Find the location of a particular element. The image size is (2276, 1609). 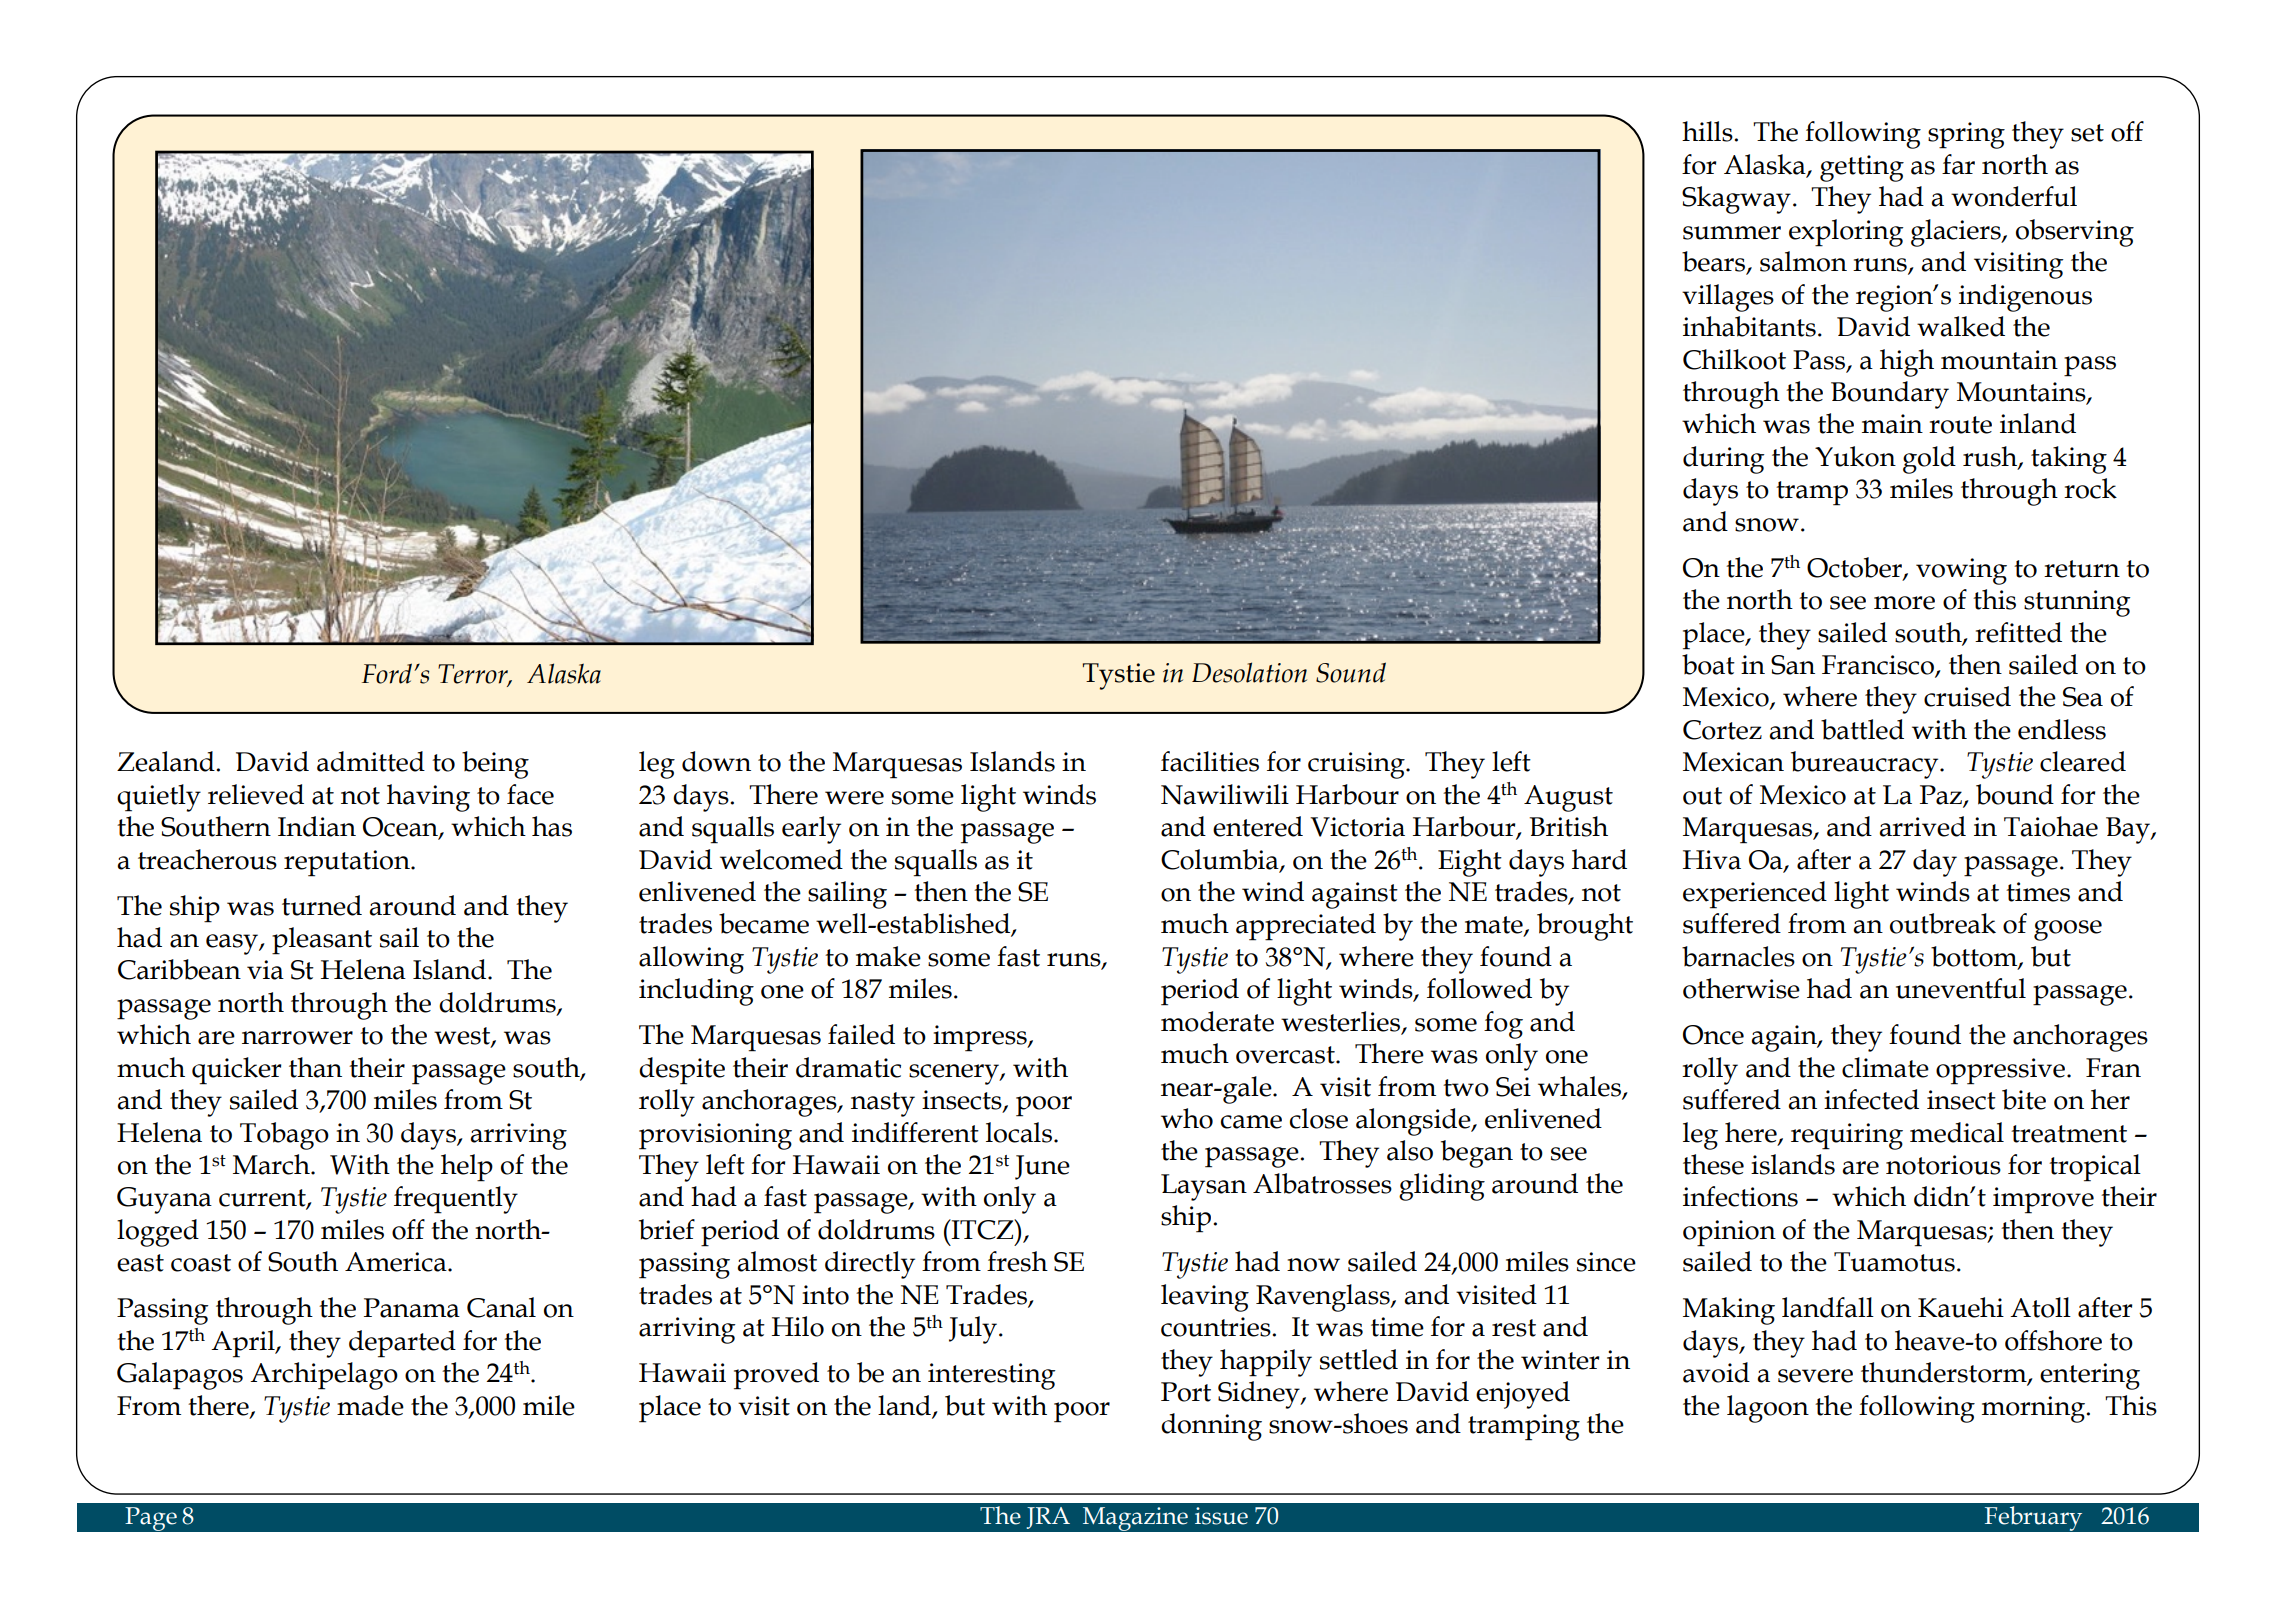

summer is located at coordinates (1732, 233).
